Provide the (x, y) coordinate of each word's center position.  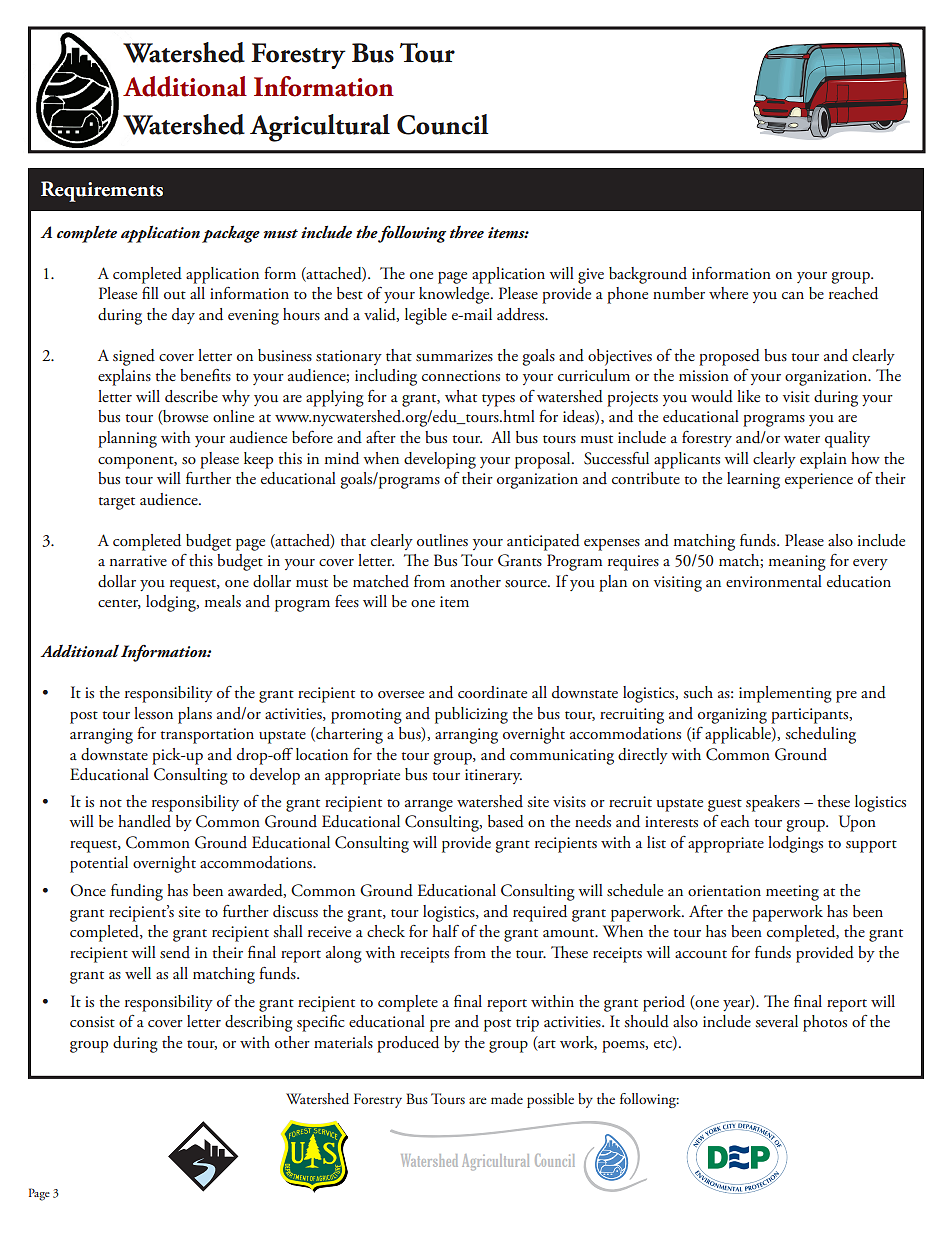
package (231, 234)
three (467, 232)
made (507, 1099)
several (776, 1021)
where (728, 293)
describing (259, 1023)
